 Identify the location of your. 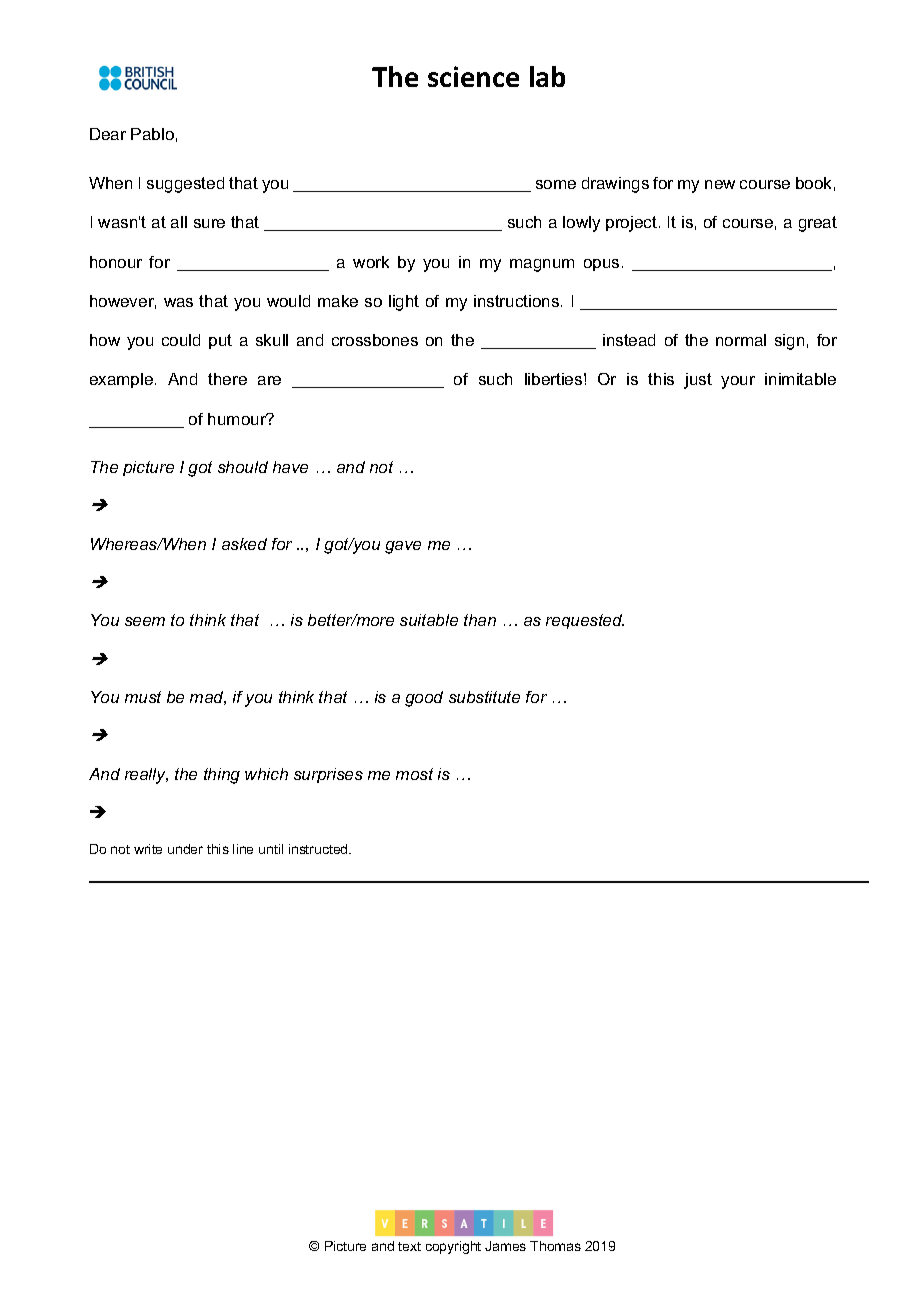
(738, 382).
